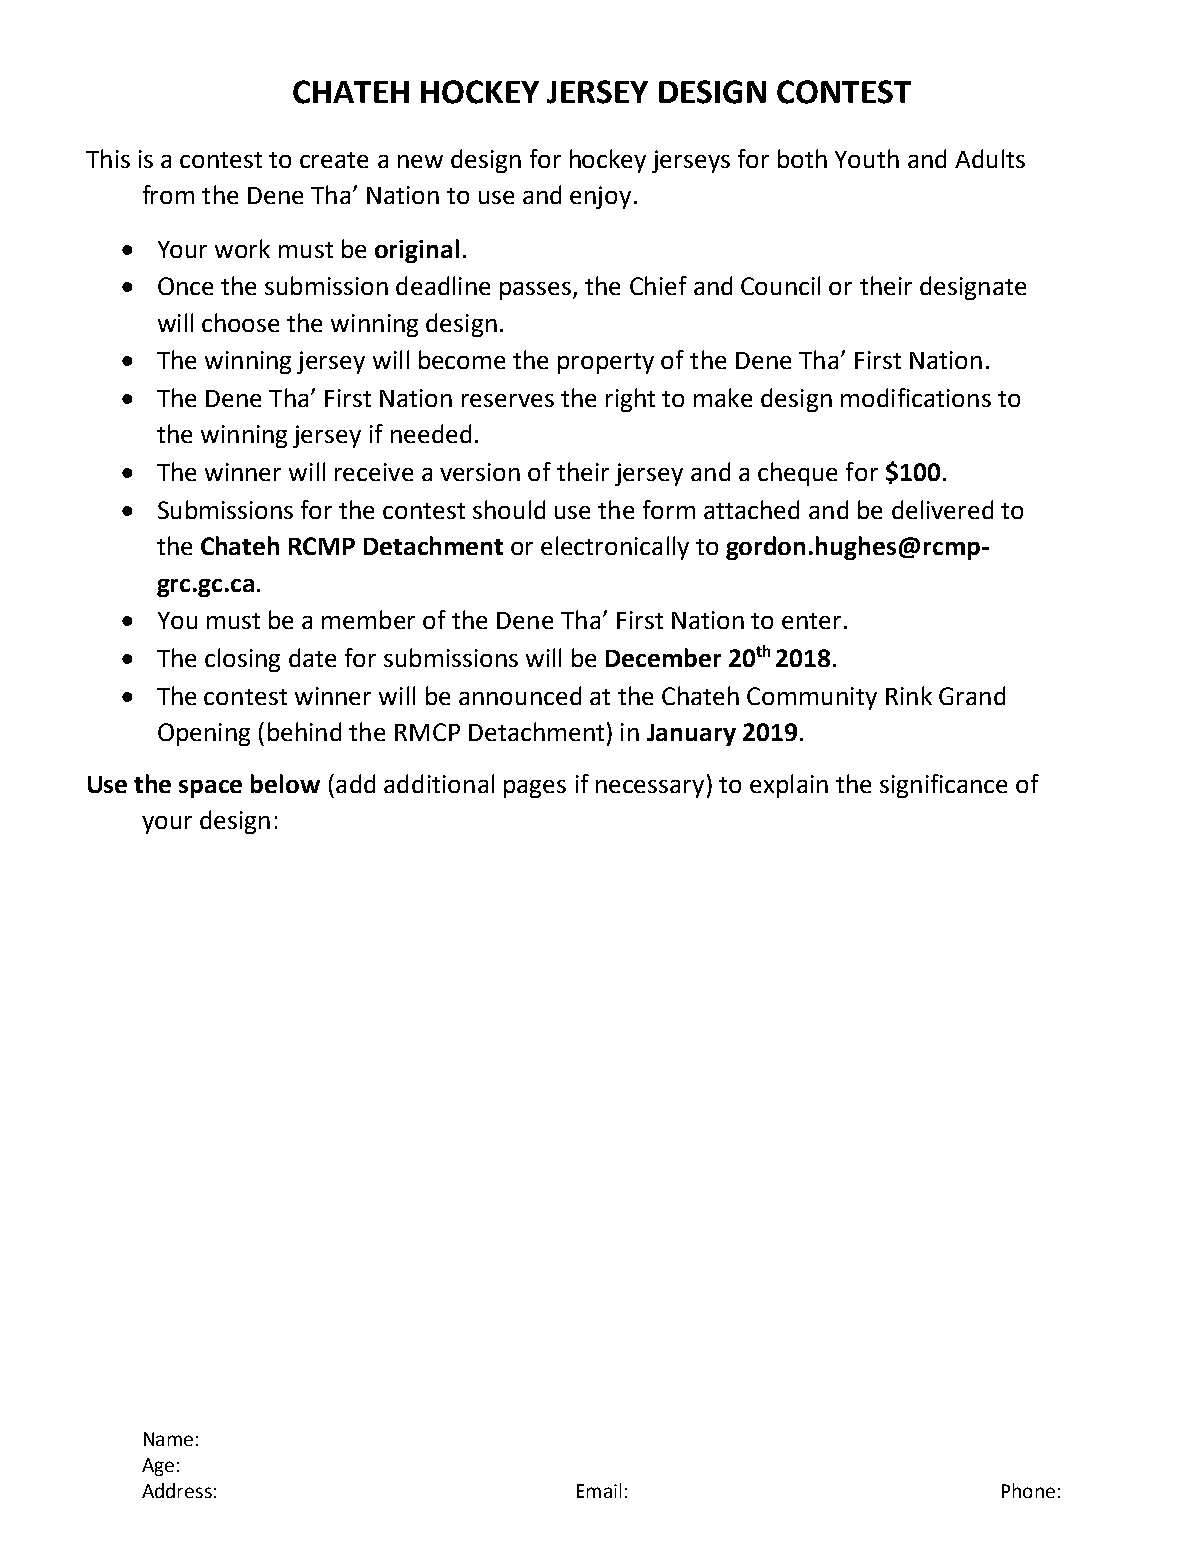  I want to click on Youth, so click(867, 158).
